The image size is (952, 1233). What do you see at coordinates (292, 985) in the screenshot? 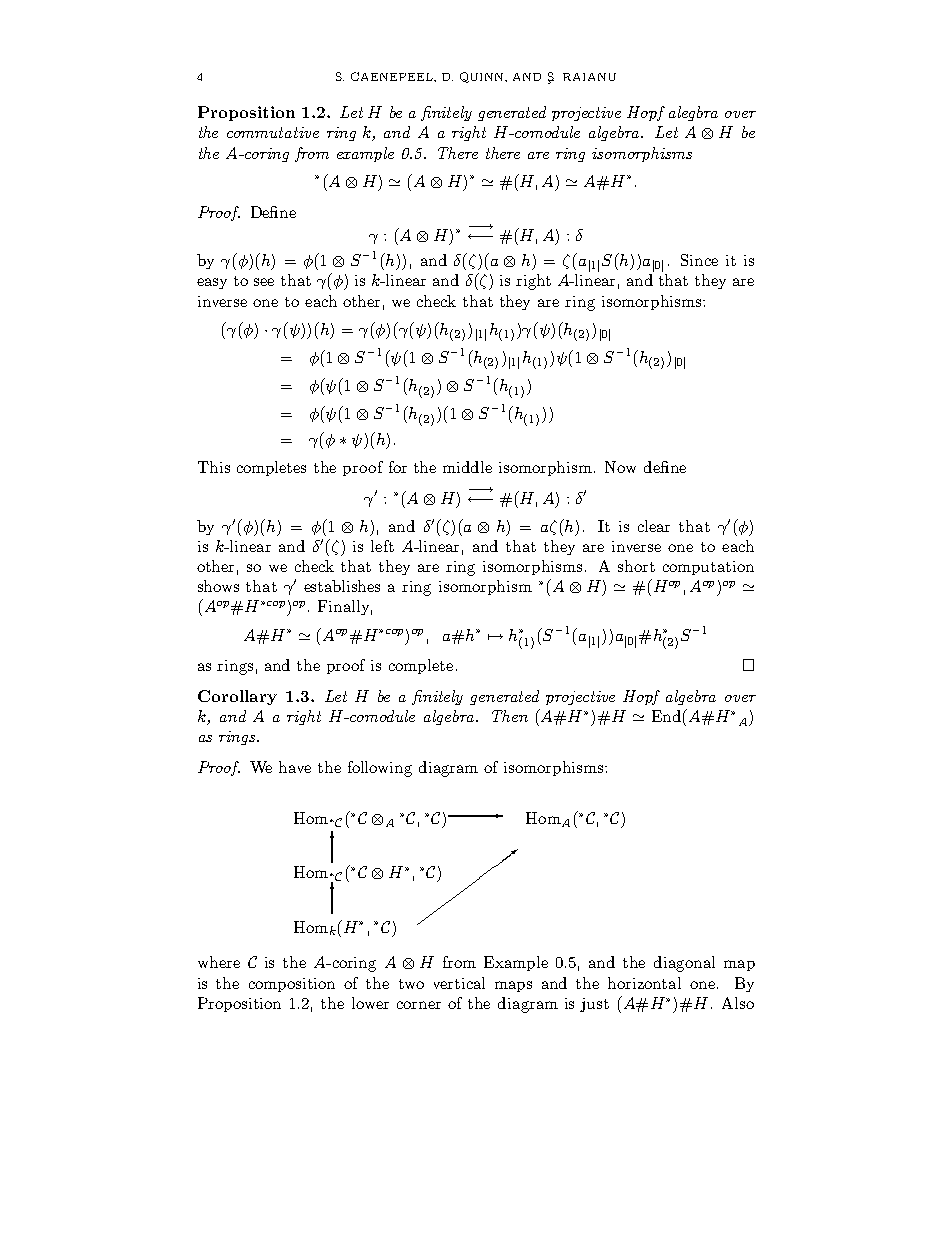
I see `composition` at bounding box center [292, 985].
